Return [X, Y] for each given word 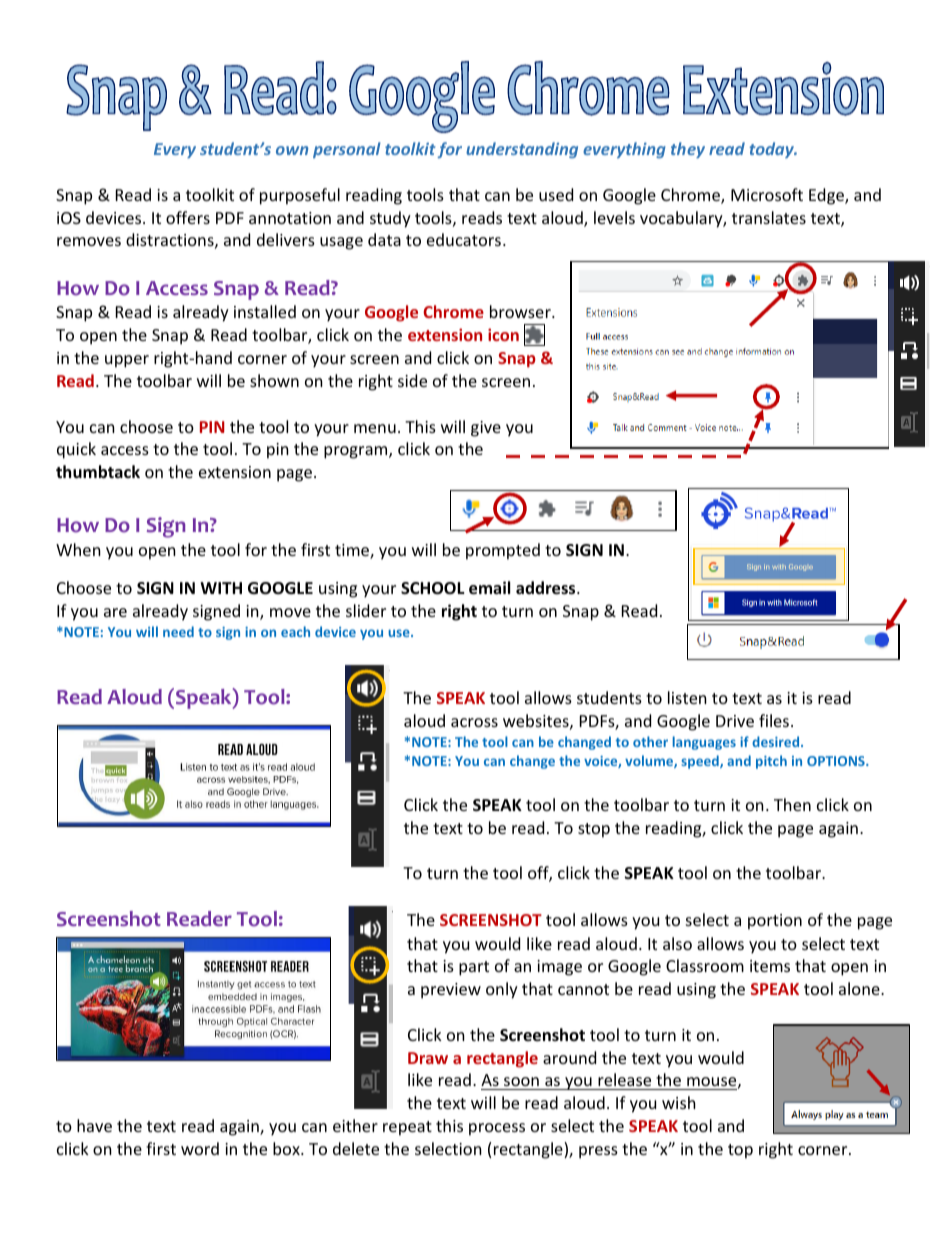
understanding [522, 150]
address [547, 588]
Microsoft [767, 194]
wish [679, 1102]
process [497, 1129]
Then [792, 804]
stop [594, 830]
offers [188, 217]
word [200, 1148]
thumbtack [98, 472]
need [178, 631]
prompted [503, 551]
